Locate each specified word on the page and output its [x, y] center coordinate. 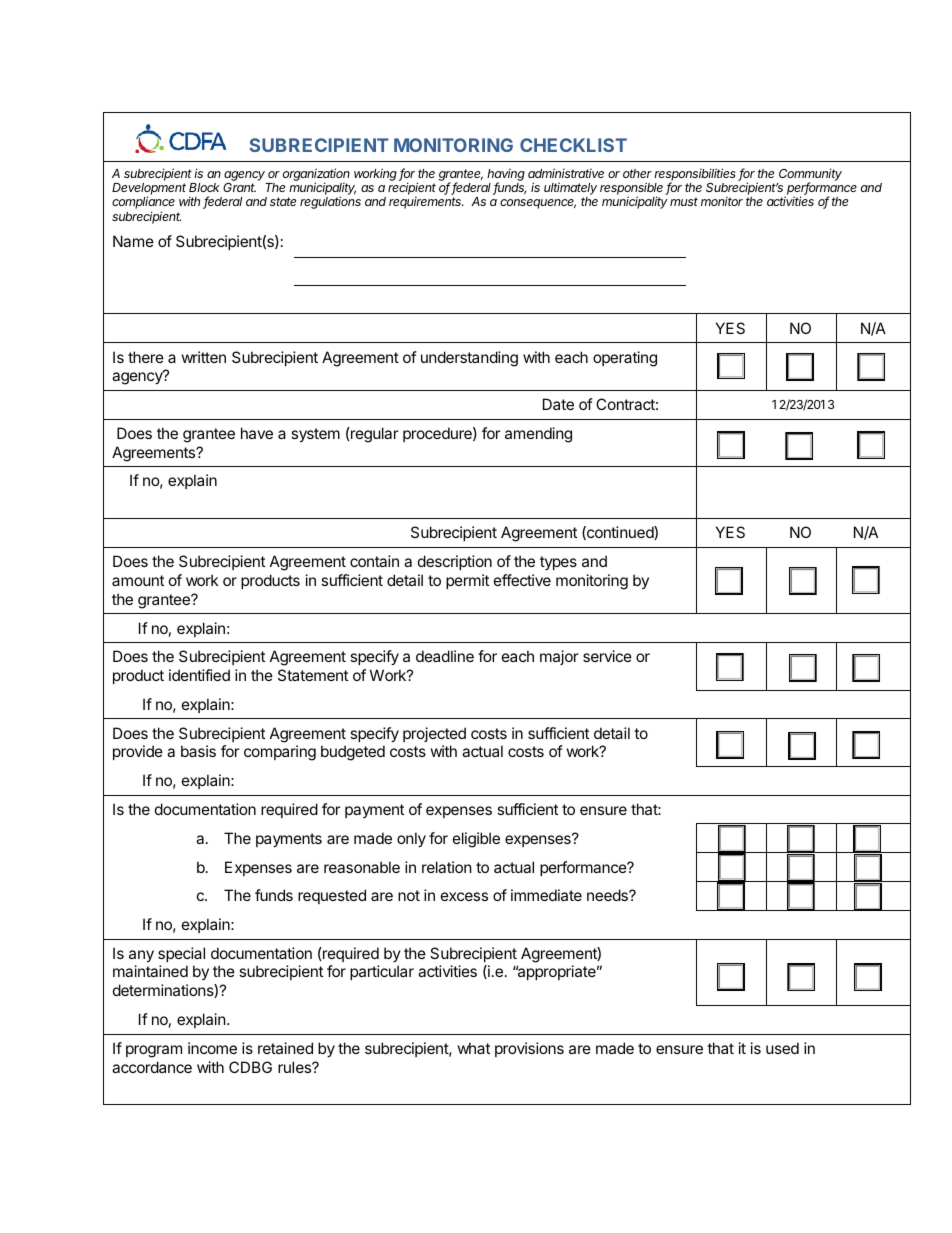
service [607, 656]
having [506, 176]
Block [204, 187]
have [257, 433]
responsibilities [696, 175]
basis [198, 751]
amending [538, 435]
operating [625, 359]
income [212, 1048]
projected [434, 734]
